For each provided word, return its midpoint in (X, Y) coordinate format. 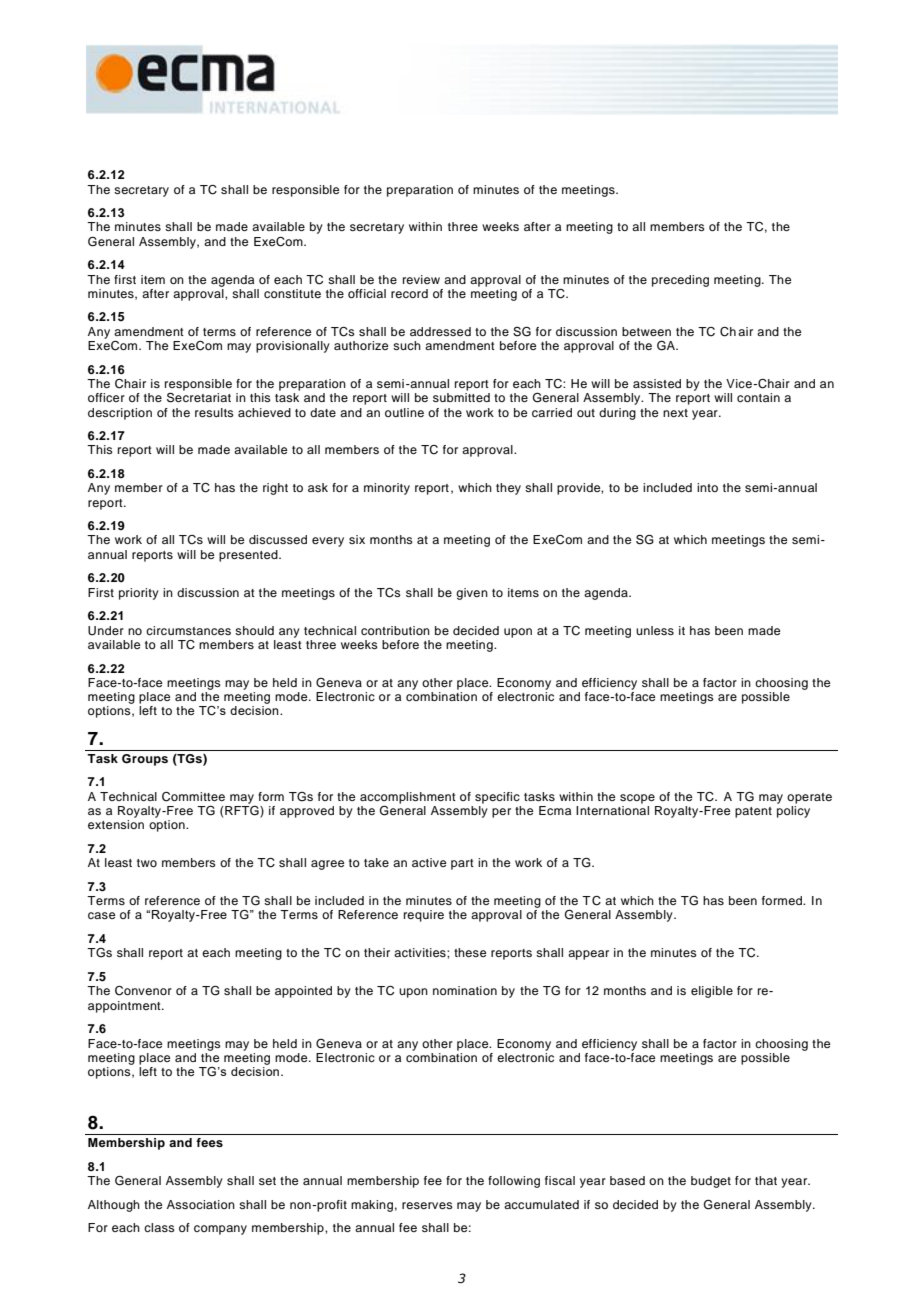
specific (497, 798)
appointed (303, 992)
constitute (292, 293)
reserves (427, 1205)
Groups (145, 760)
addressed (440, 331)
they (508, 489)
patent (753, 812)
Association (201, 1204)
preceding (680, 281)
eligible (712, 992)
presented (249, 556)
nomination (465, 990)
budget (711, 1182)
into (707, 487)
